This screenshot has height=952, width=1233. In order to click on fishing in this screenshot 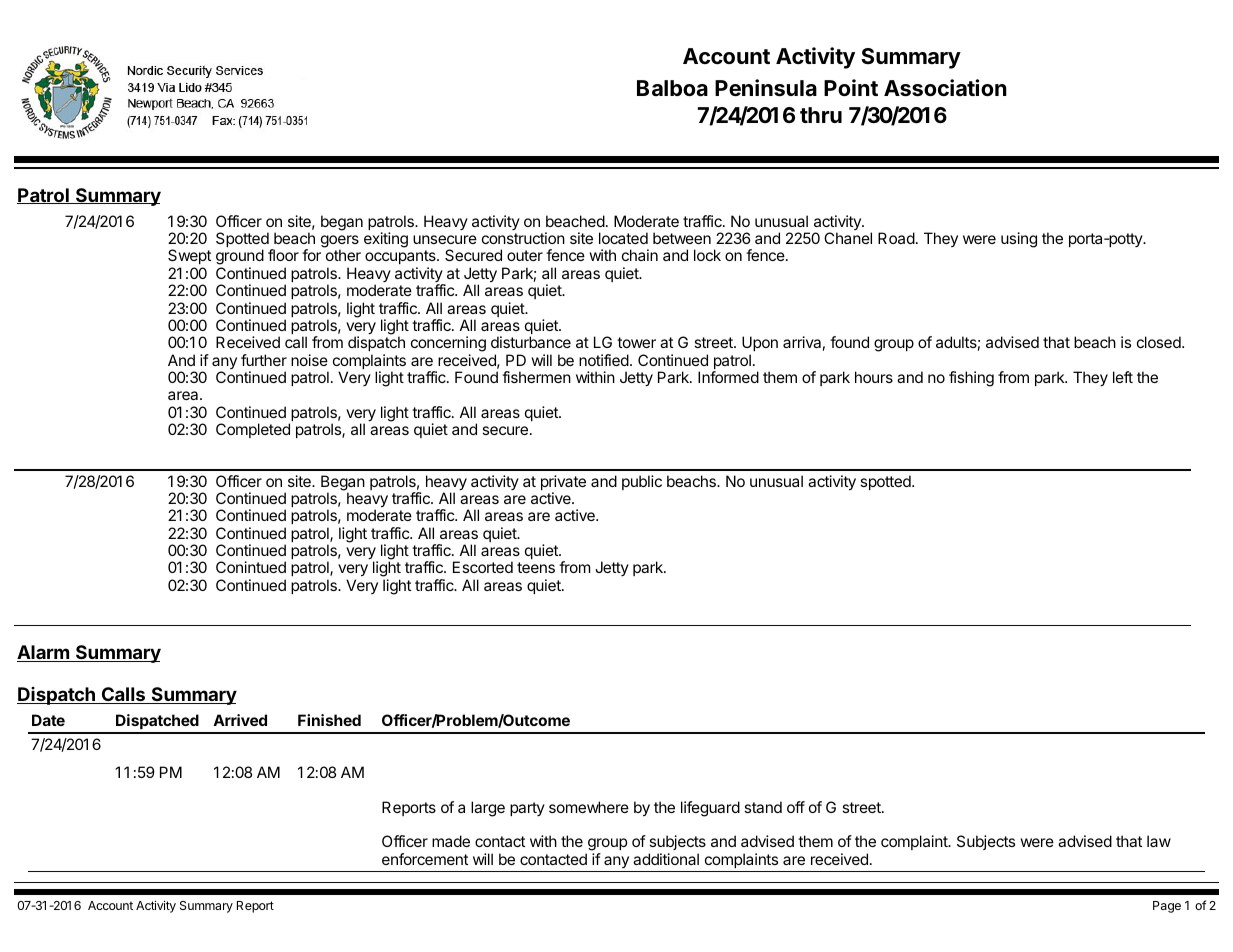, I will do `click(971, 379)`.
